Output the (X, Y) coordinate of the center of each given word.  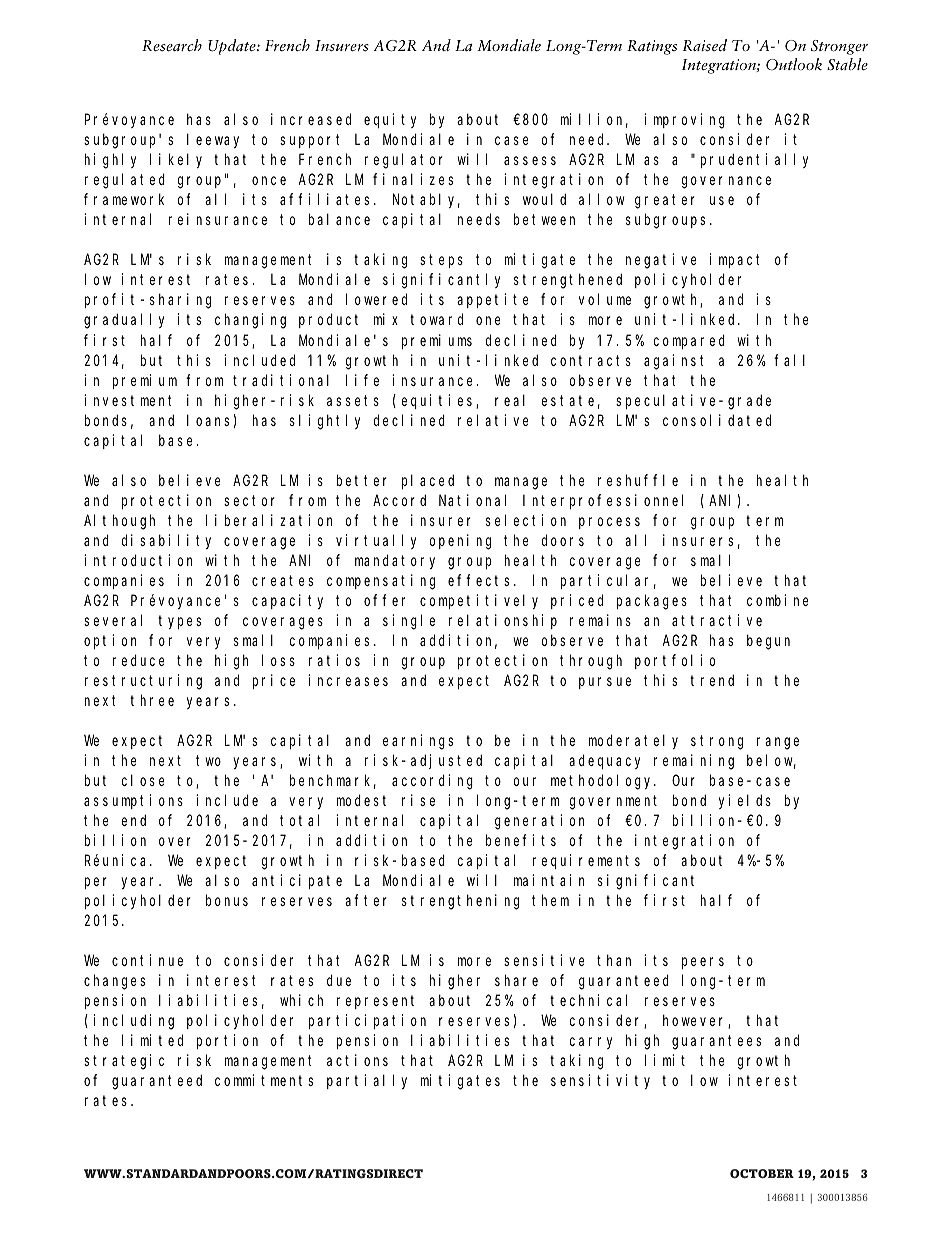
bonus (227, 900)
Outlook (794, 64)
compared (689, 341)
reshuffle (638, 480)
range (778, 743)
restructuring (143, 682)
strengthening (460, 902)
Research (172, 45)
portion (227, 1041)
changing (250, 321)
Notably (426, 201)
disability (166, 541)
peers (703, 963)
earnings (418, 742)
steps (441, 261)
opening (460, 542)
